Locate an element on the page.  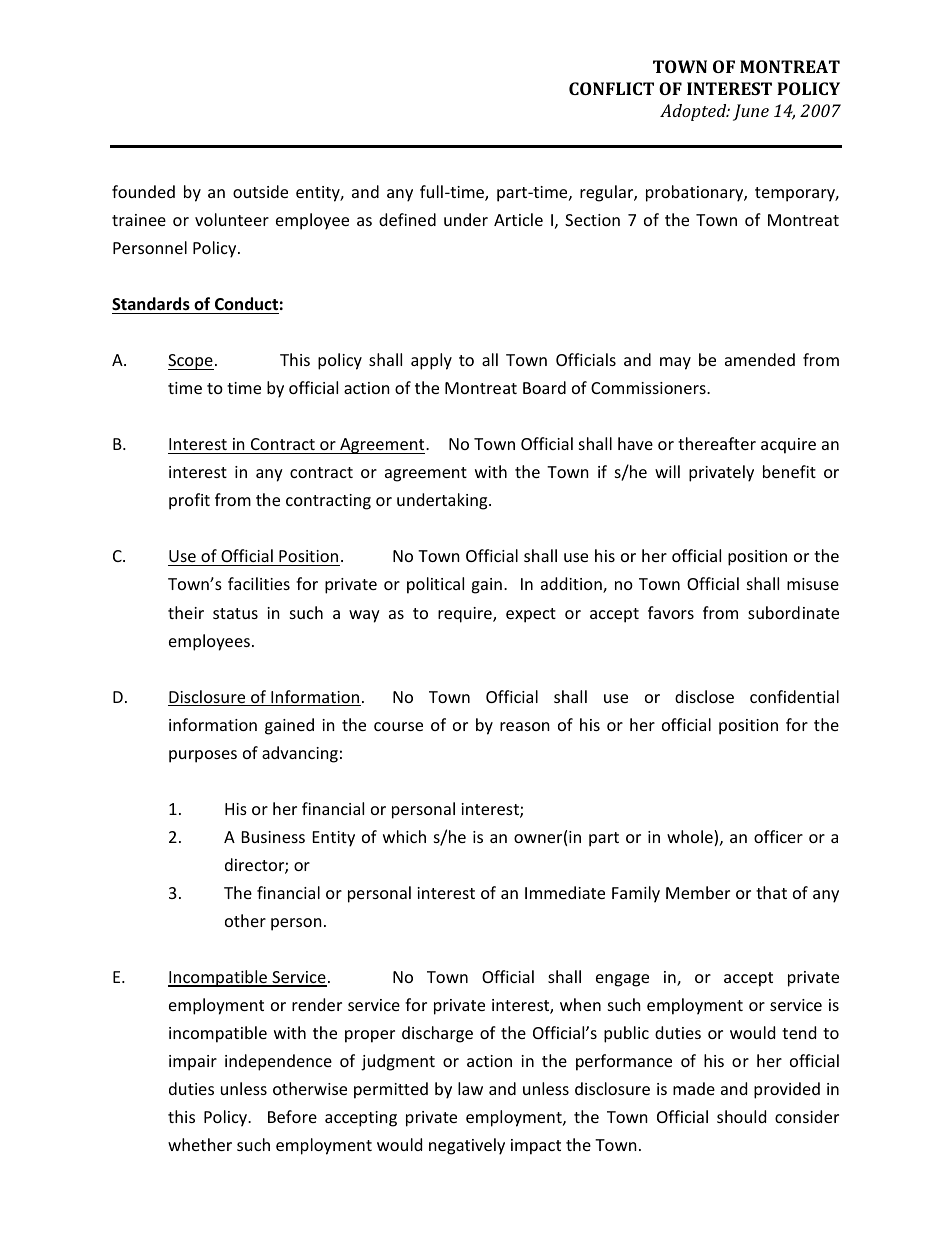
disclose is located at coordinates (704, 696).
